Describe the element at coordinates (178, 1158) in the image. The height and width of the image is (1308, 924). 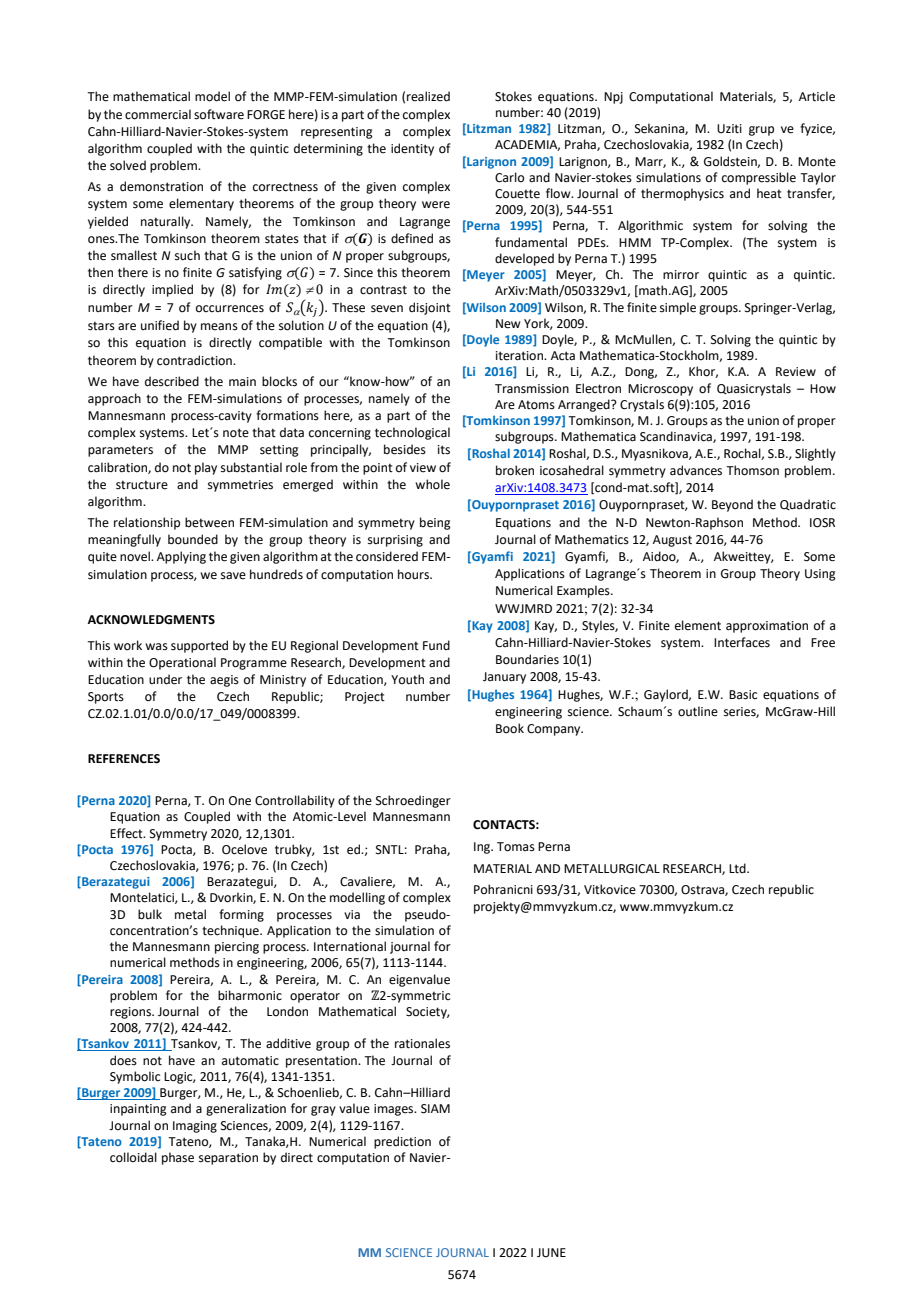
I see `phase` at that location.
